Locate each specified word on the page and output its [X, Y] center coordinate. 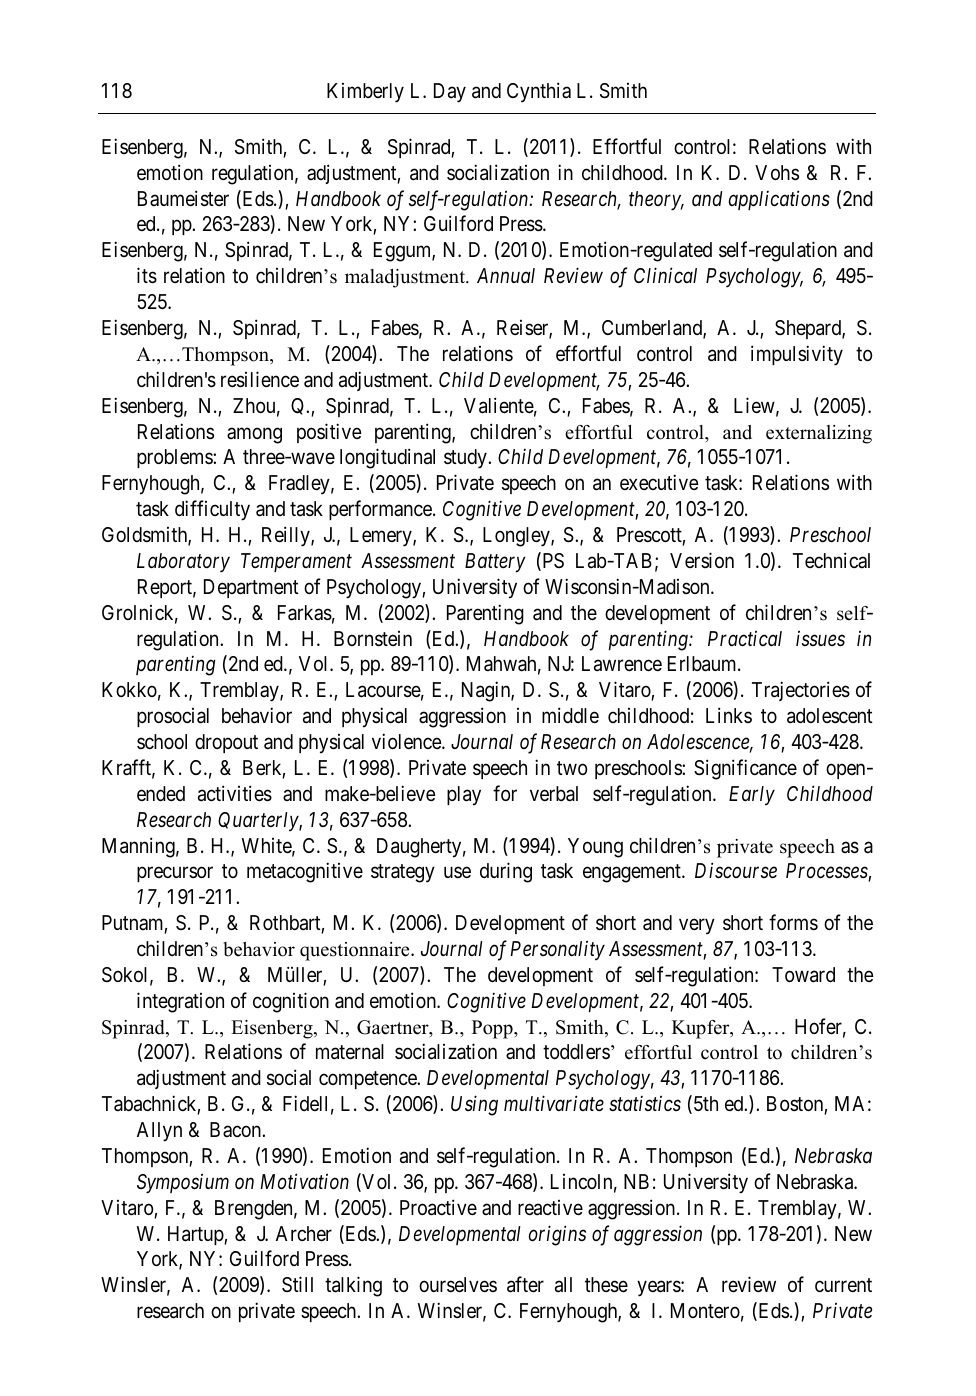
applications [779, 200]
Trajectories [801, 691]
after [525, 1284]
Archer [304, 1233]
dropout [226, 743]
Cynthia [539, 92]
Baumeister [183, 198]
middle [570, 715]
